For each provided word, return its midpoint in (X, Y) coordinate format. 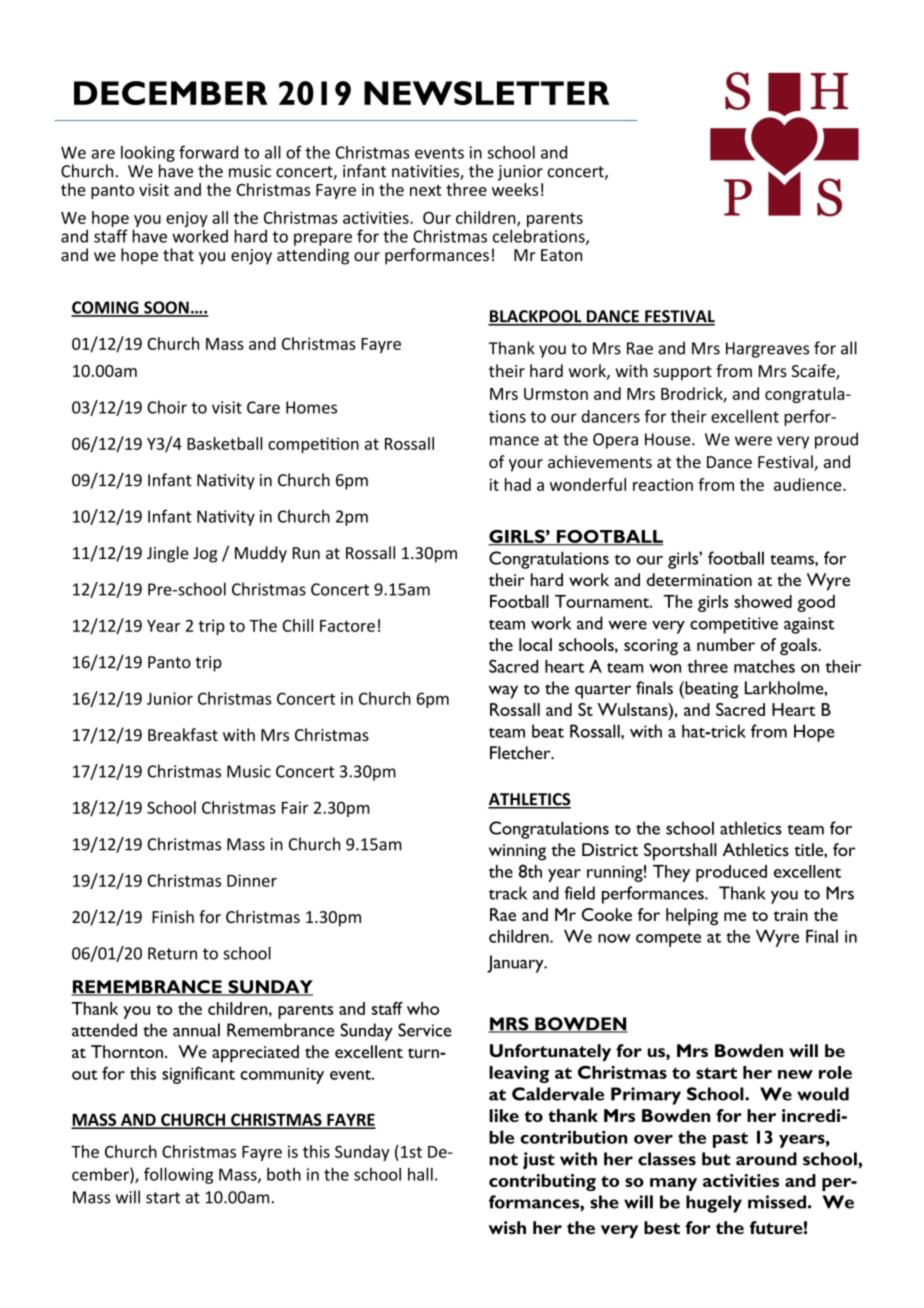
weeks (515, 188)
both (284, 1174)
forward (208, 152)
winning (517, 852)
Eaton (561, 255)
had (518, 484)
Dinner (252, 880)
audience (809, 484)
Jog (205, 555)
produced (731, 873)
